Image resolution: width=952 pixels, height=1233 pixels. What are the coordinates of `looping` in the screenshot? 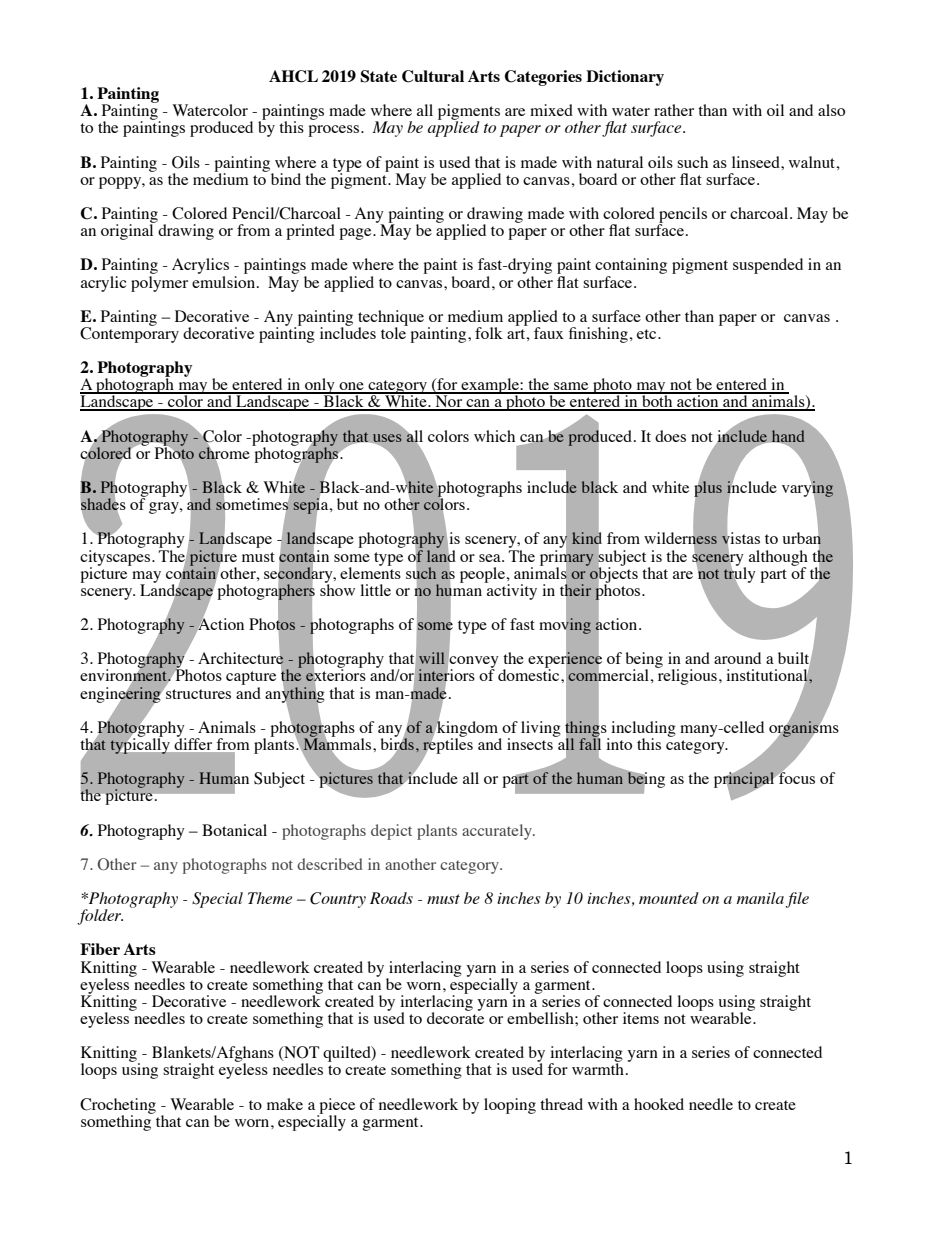 It's located at (510, 1106).
